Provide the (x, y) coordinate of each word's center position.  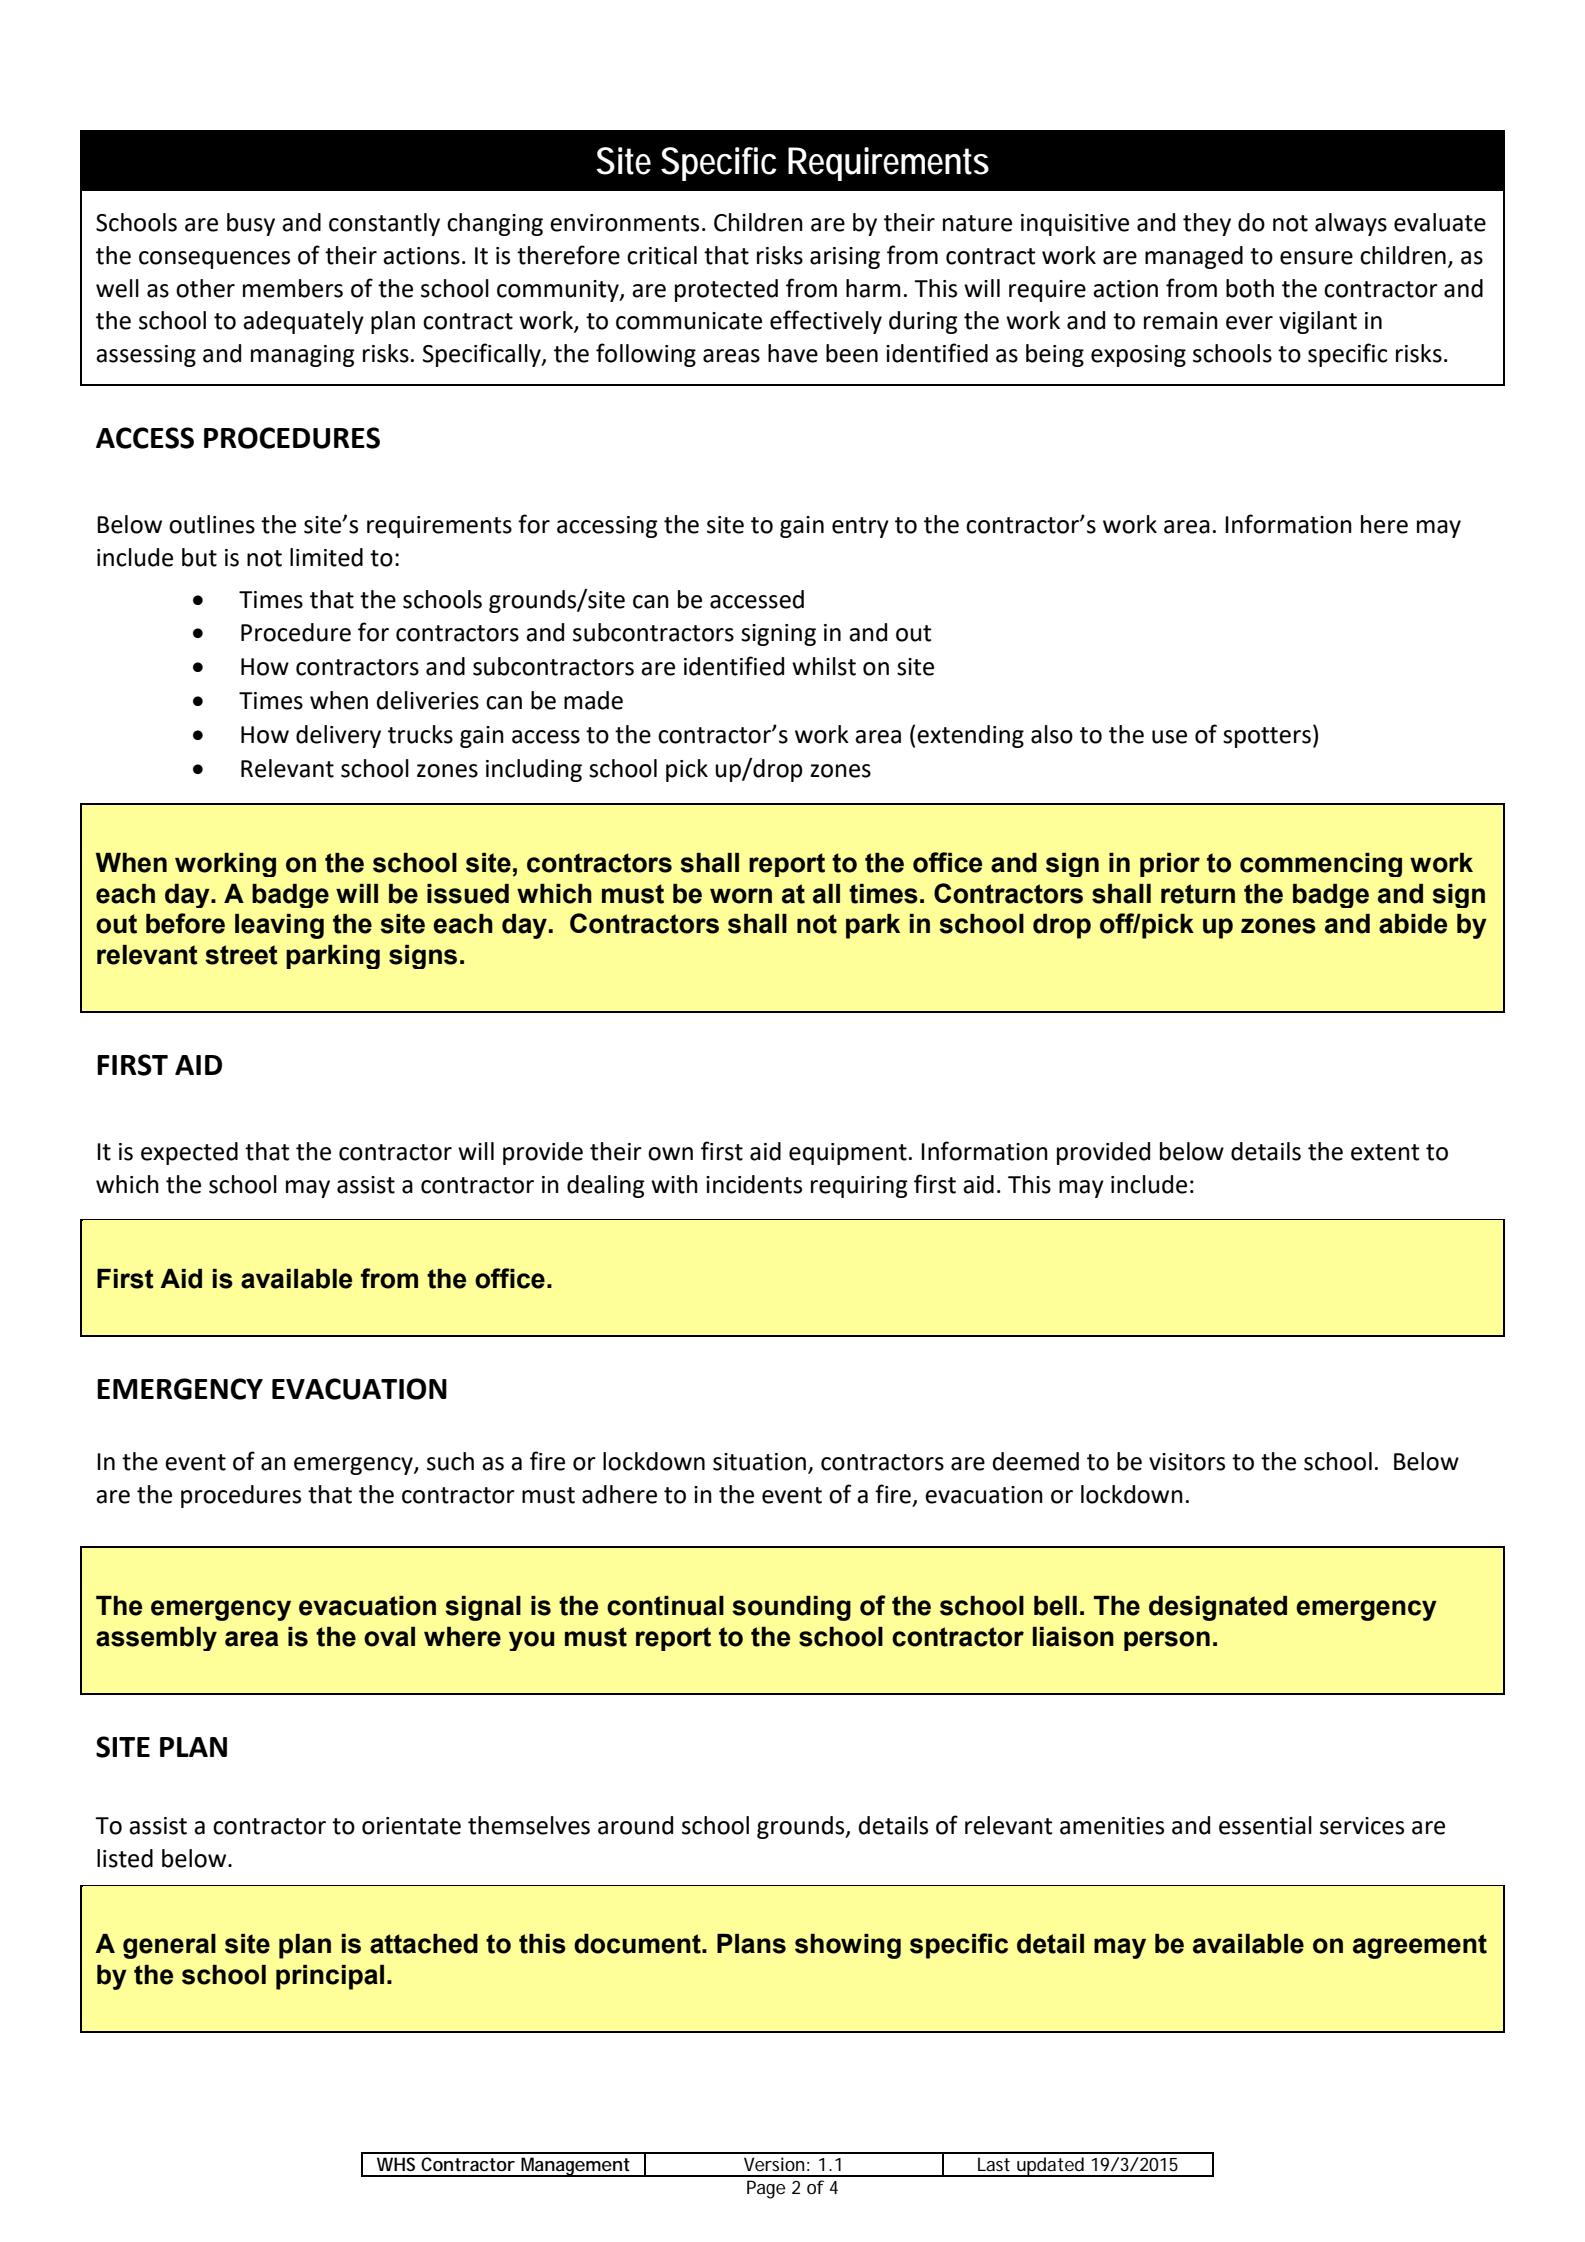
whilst (824, 666)
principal (330, 1977)
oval (389, 1637)
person (1167, 1641)
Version (776, 2164)
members (293, 288)
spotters (1267, 737)
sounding (791, 1608)
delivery (338, 736)
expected (189, 1153)
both (1250, 288)
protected (726, 290)
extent (1385, 1152)
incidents (754, 1184)
